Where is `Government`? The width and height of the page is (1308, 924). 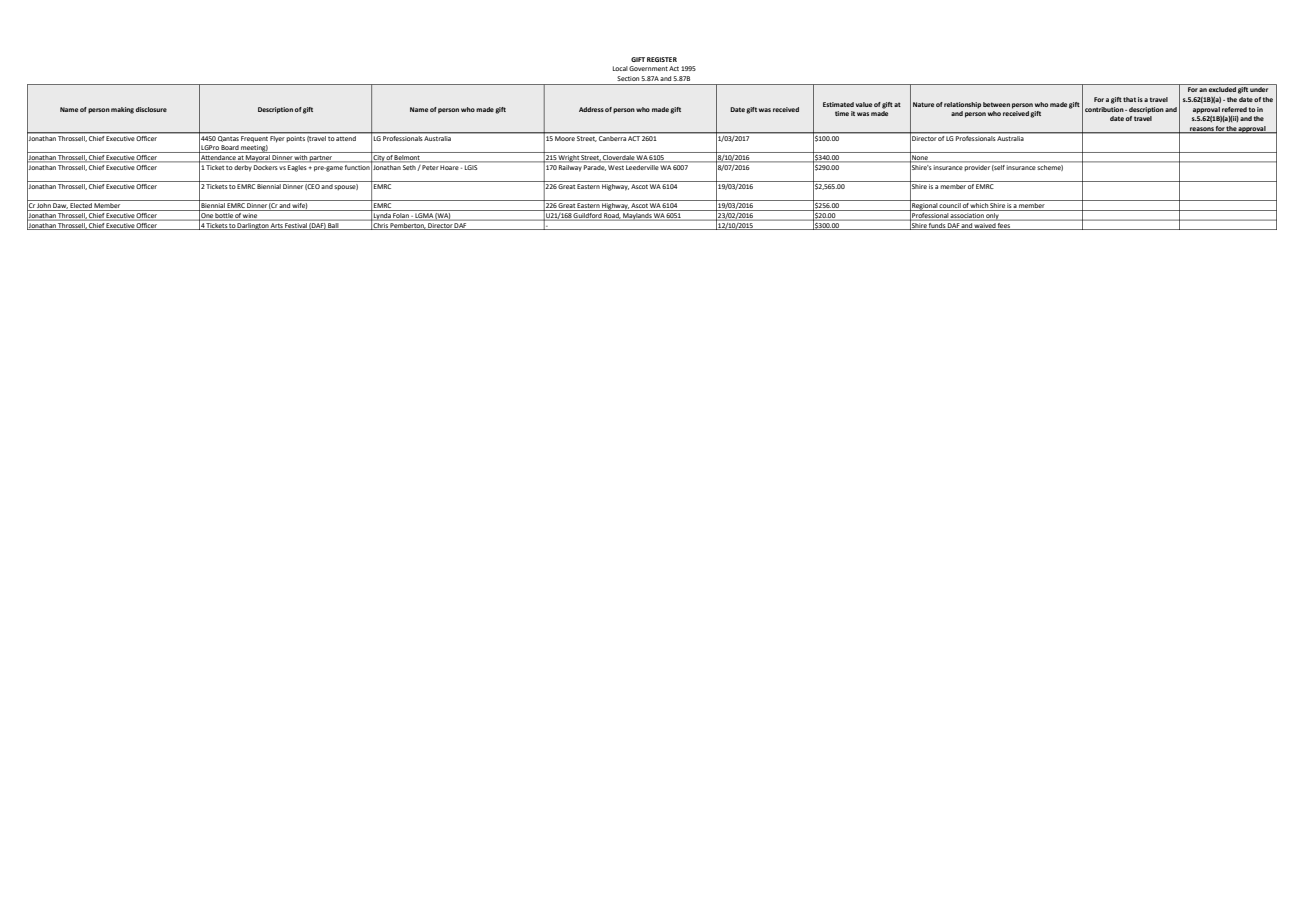
Government is located at coordinates (648, 68).
